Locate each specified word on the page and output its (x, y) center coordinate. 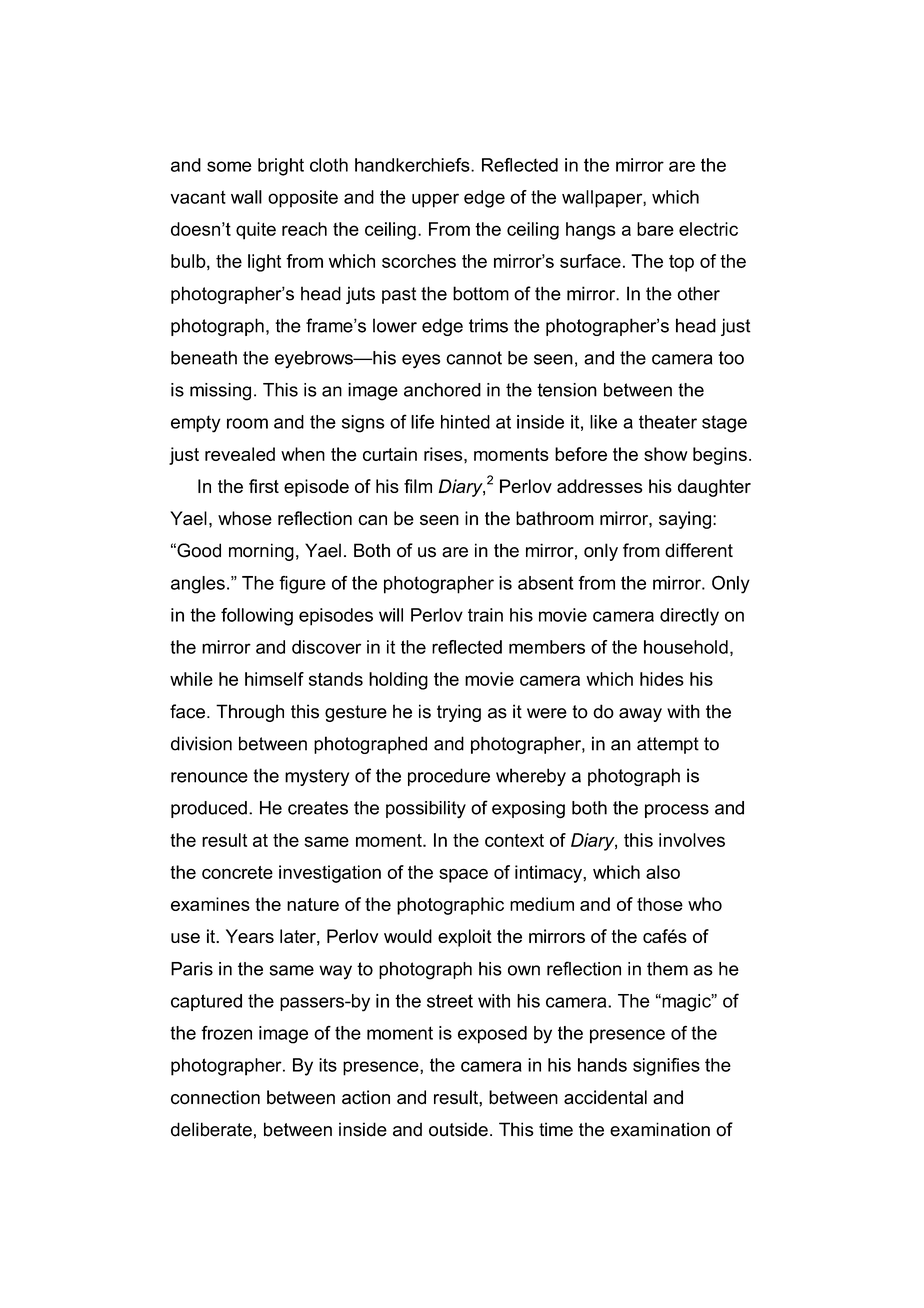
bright (281, 167)
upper (435, 200)
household (686, 647)
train (485, 615)
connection (215, 1097)
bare (655, 229)
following (257, 617)
